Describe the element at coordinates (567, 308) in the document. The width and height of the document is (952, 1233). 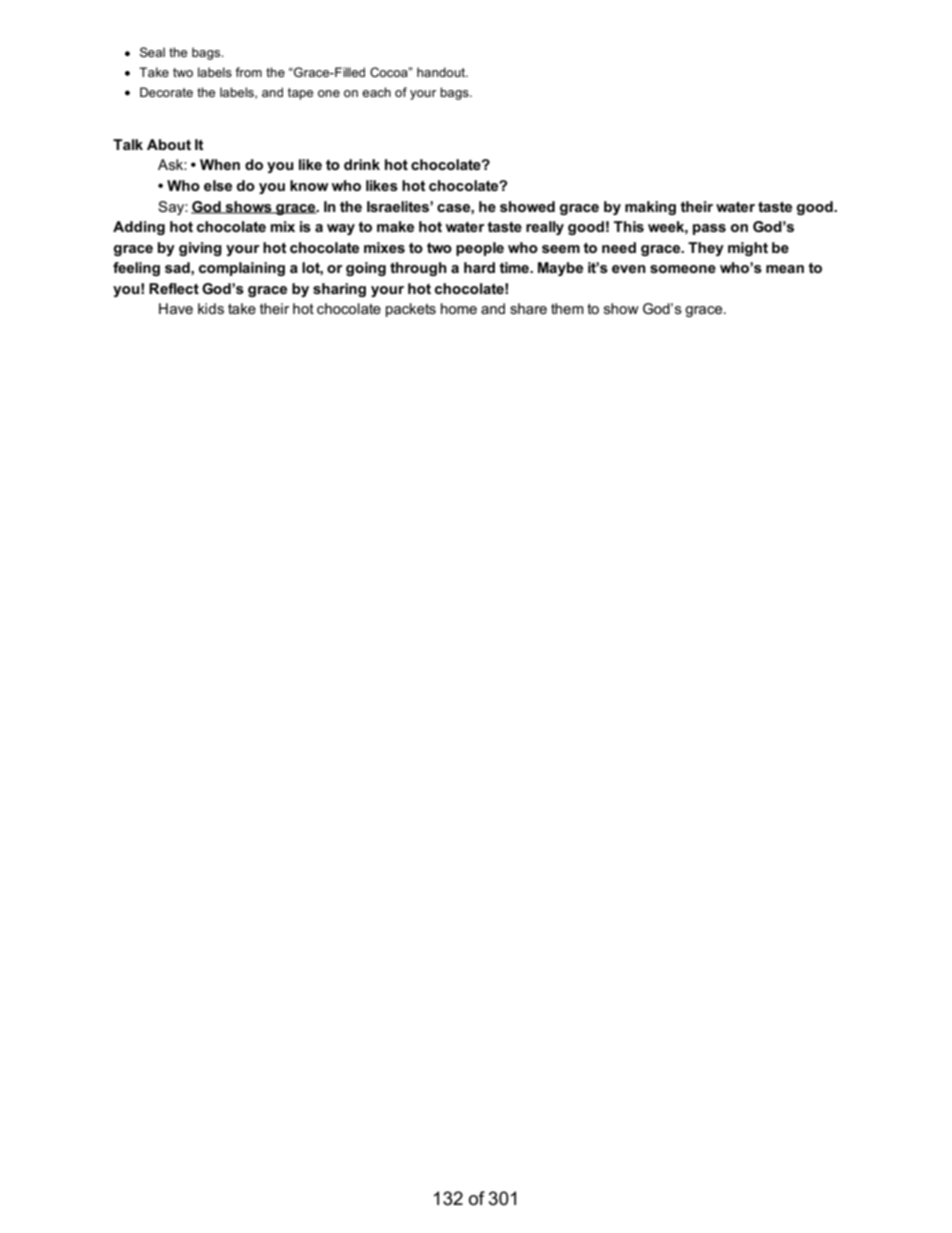
I see `them` at that location.
